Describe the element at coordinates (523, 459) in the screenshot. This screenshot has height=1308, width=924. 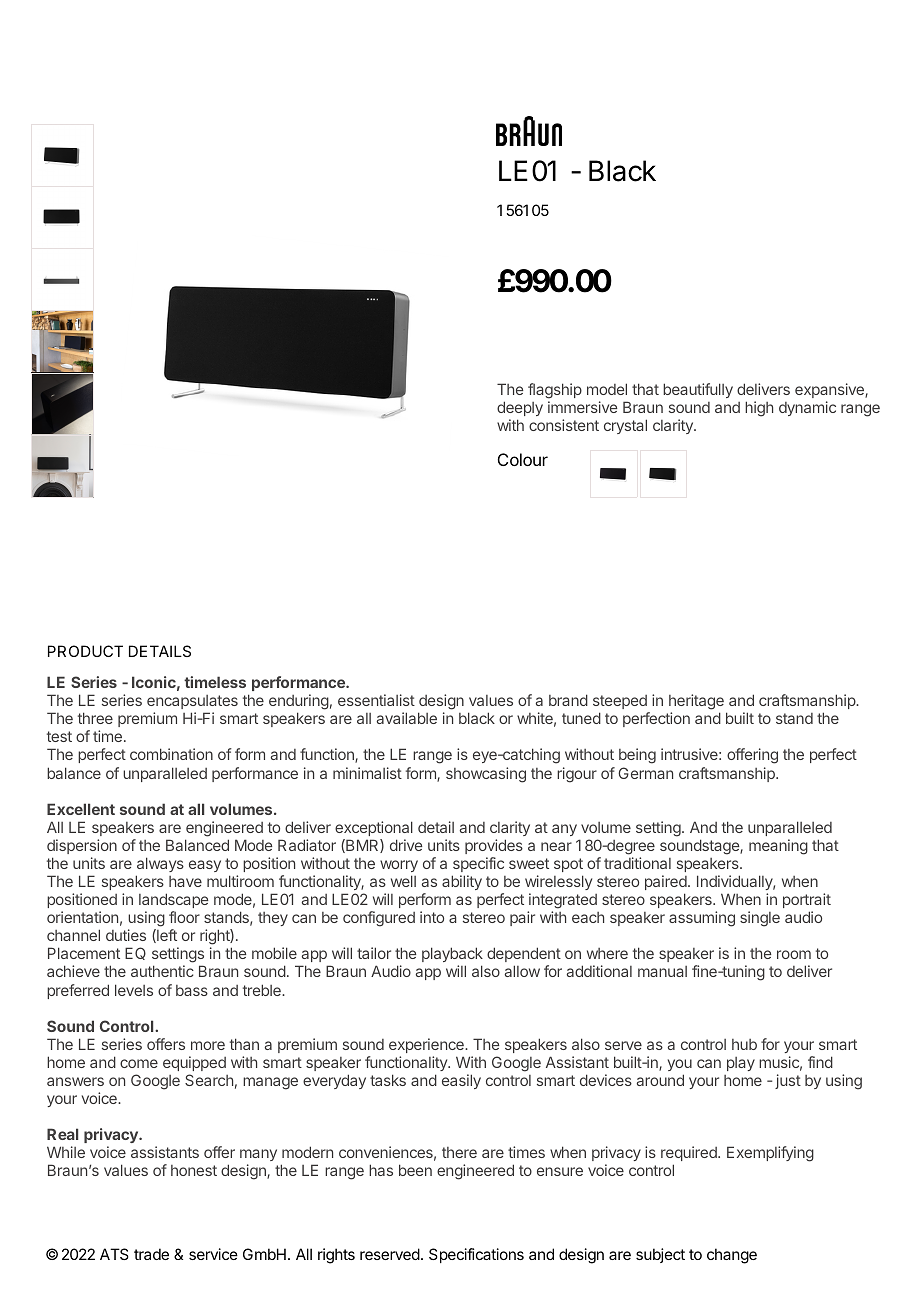
I see `Colour` at that location.
